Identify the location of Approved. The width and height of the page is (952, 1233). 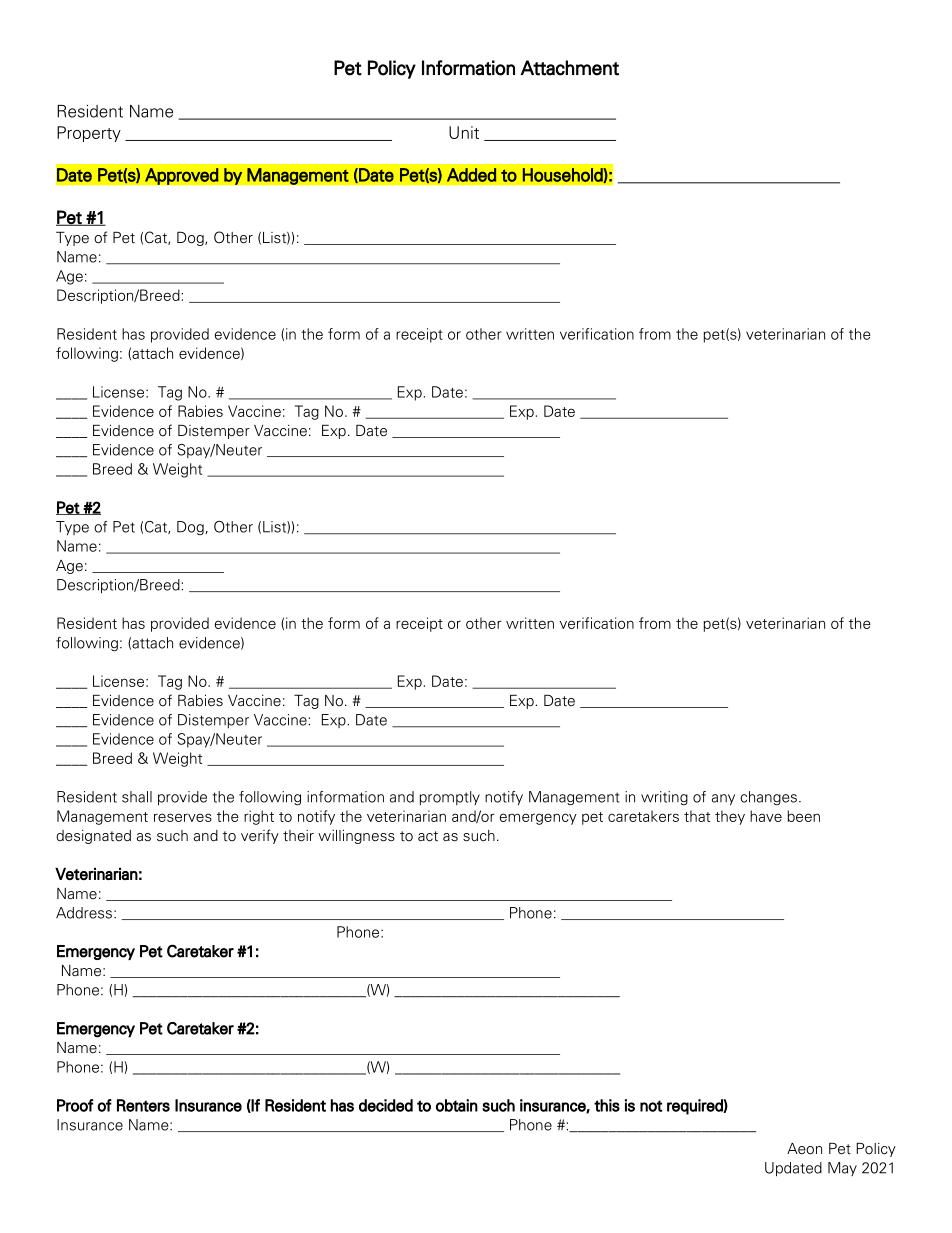
(182, 176).
